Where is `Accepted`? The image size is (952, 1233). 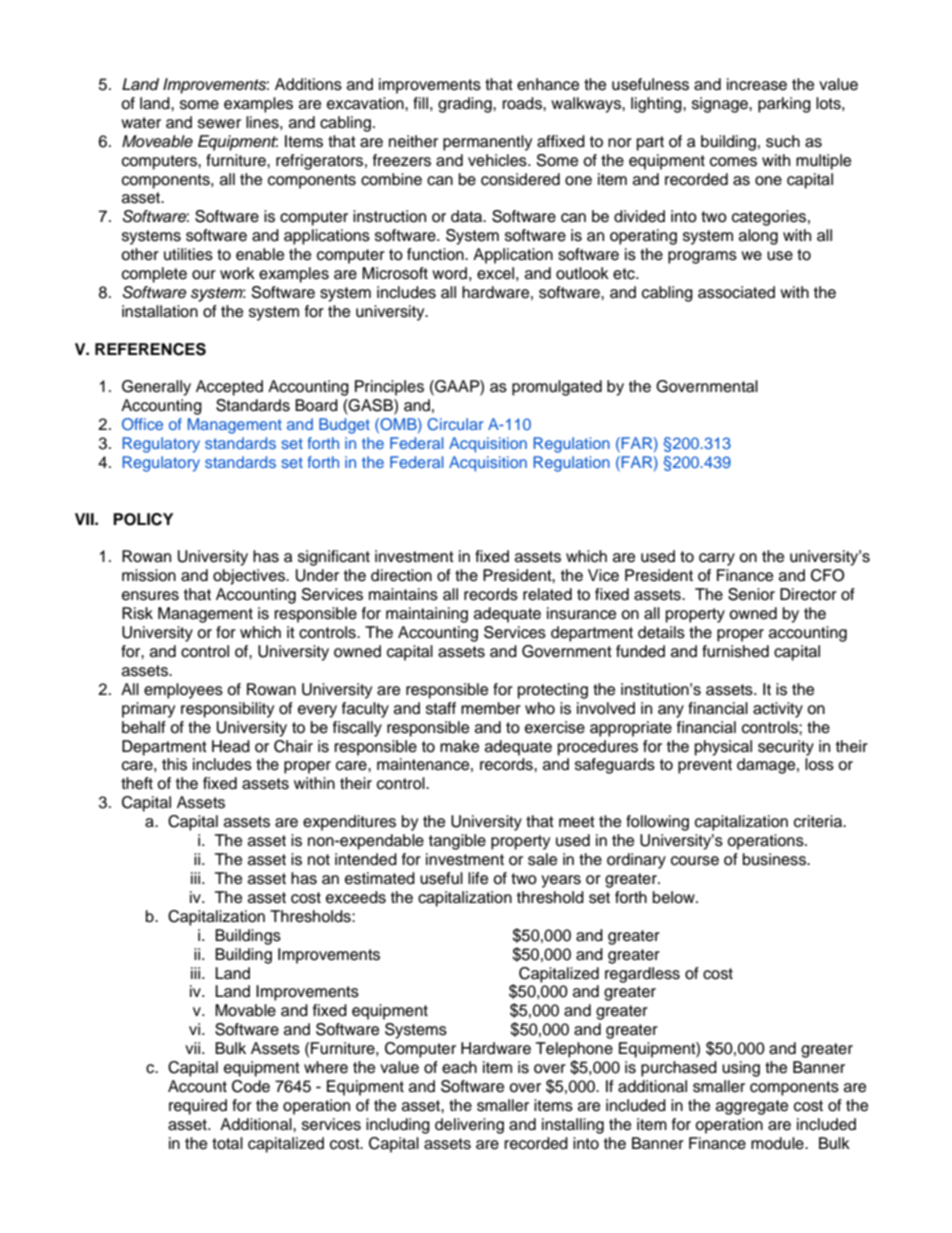 Accepted is located at coordinates (229, 388).
